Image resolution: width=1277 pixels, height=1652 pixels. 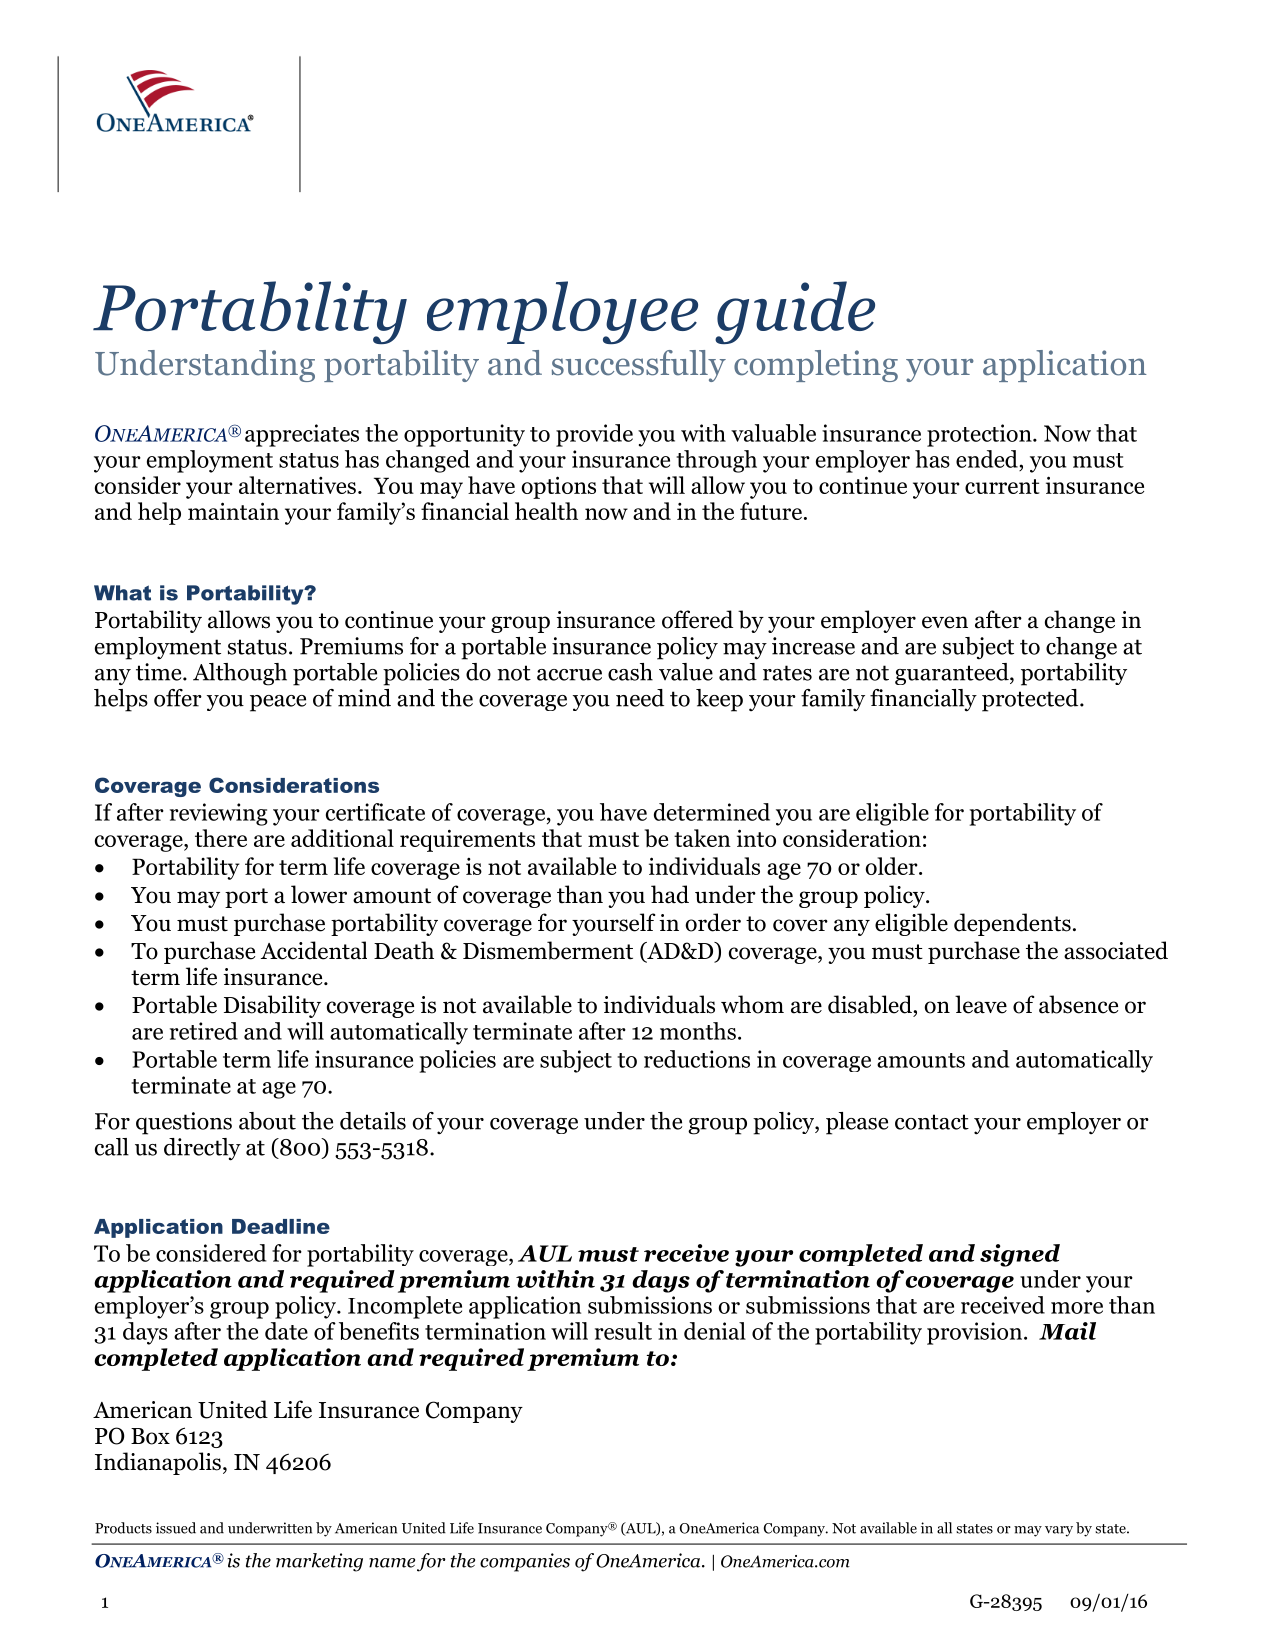 I want to click on reductions, so click(x=697, y=1059).
